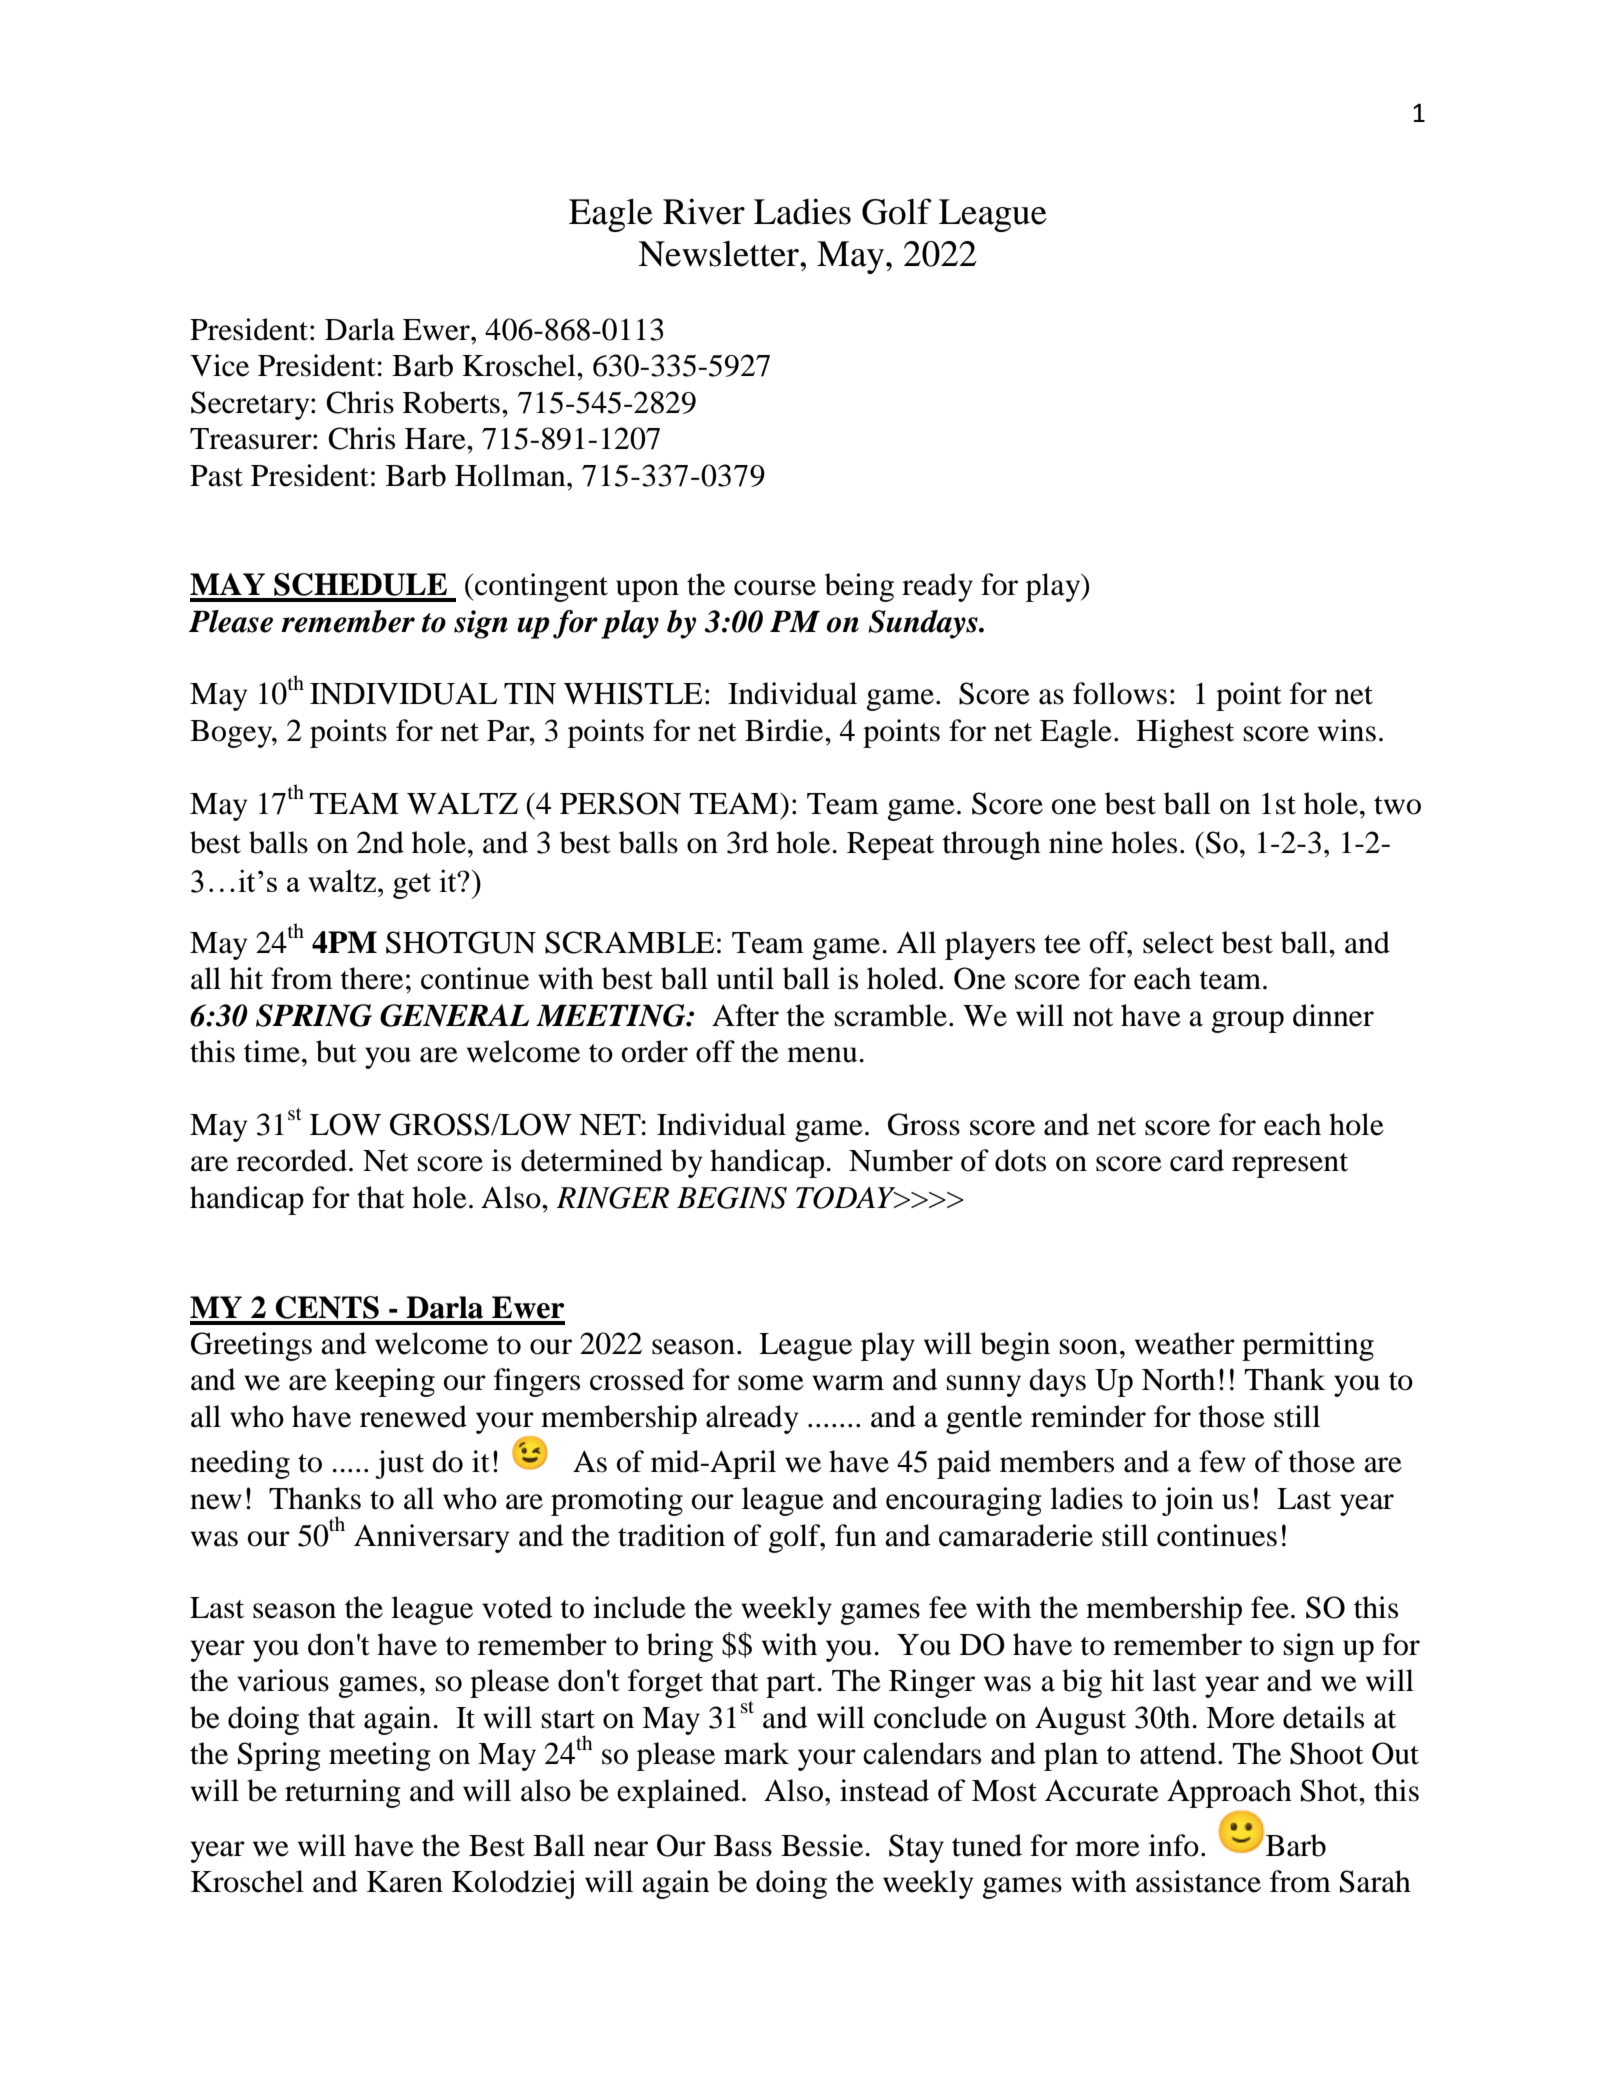 This document has height=2091, width=1616. Describe the element at coordinates (343, 1793) in the document. I see `returning` at that location.
